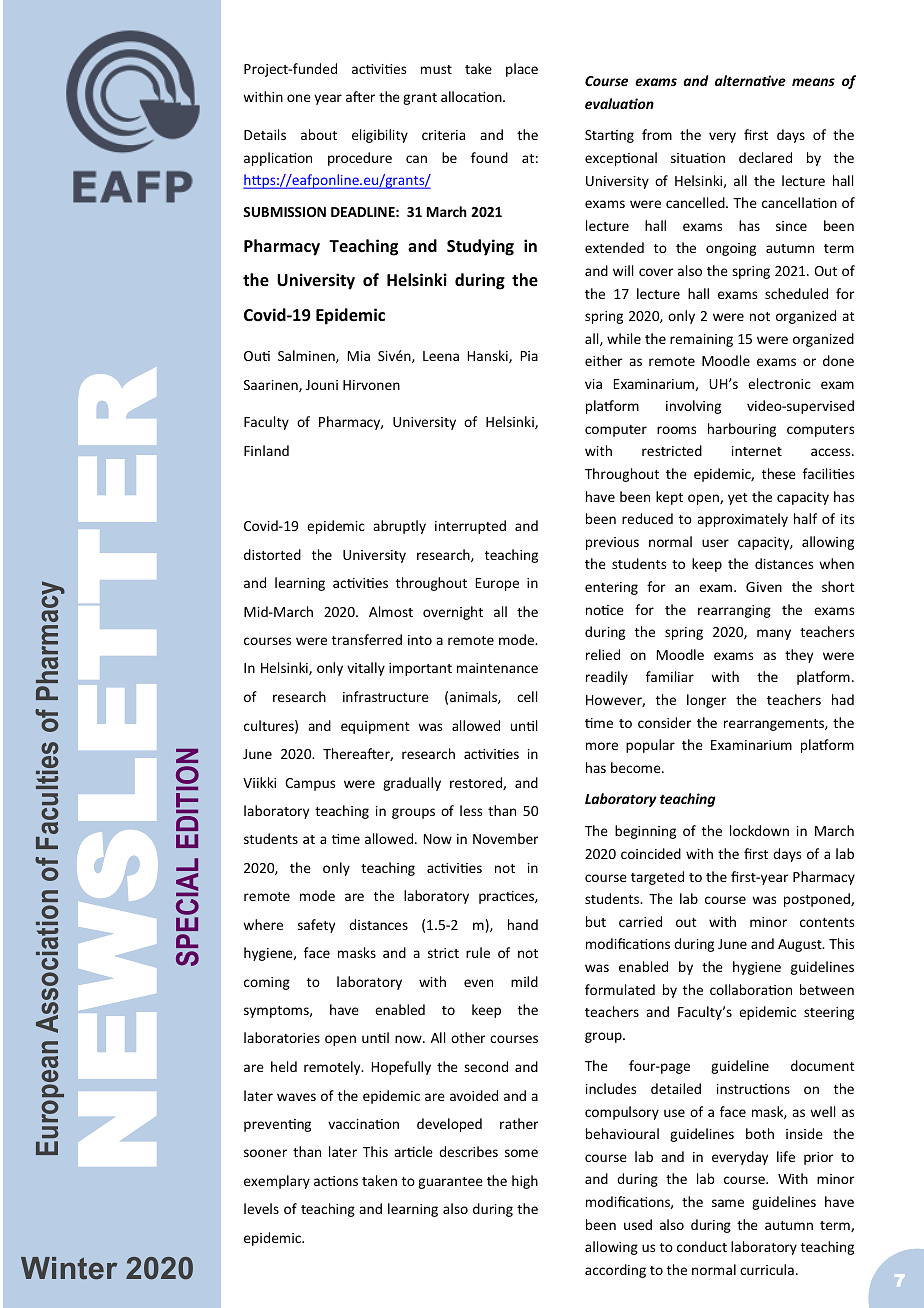 The height and width of the document is (1308, 924). What do you see at coordinates (450, 1183) in the document?
I see `guarantee` at bounding box center [450, 1183].
